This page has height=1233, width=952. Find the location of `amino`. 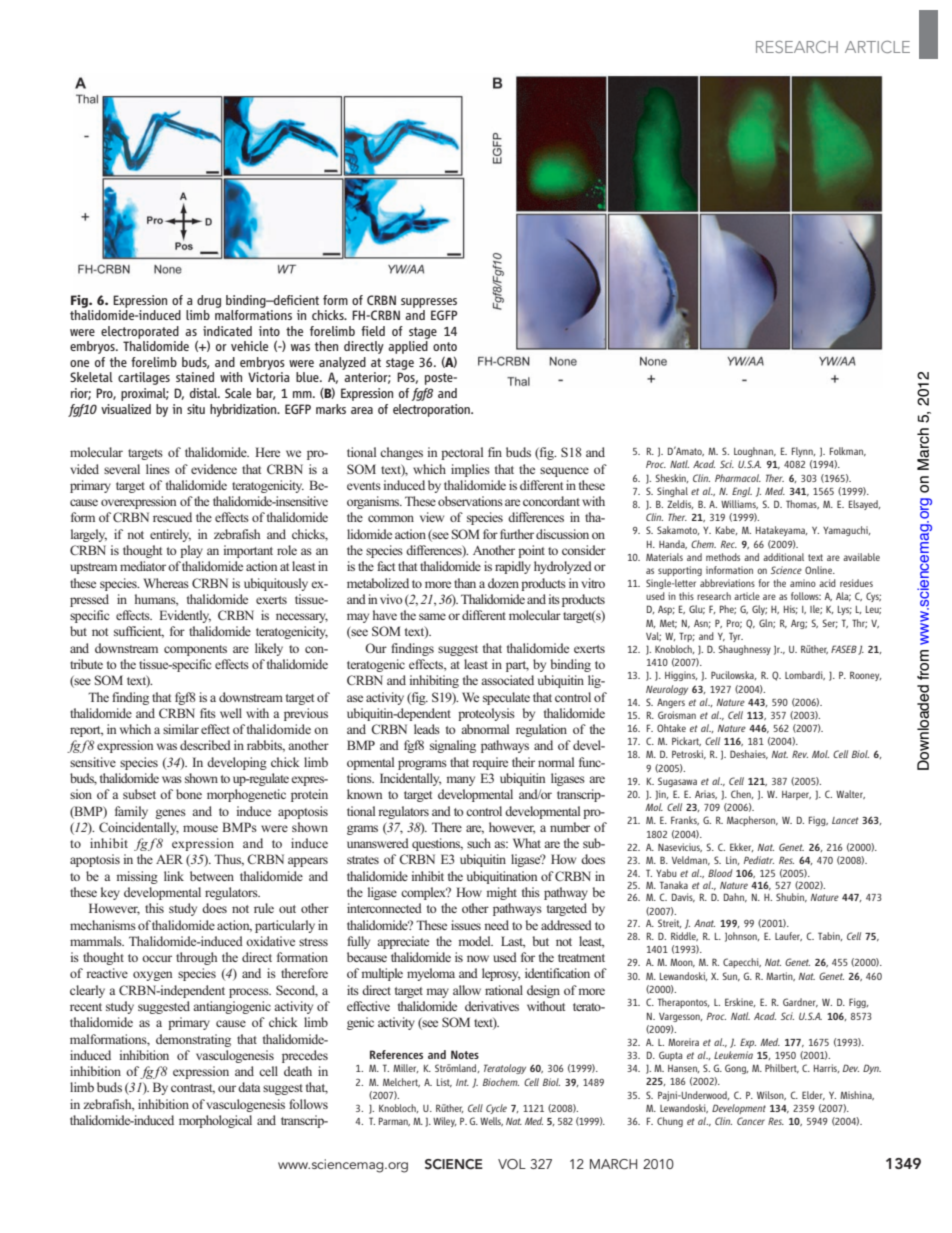

amino is located at coordinates (803, 583).
